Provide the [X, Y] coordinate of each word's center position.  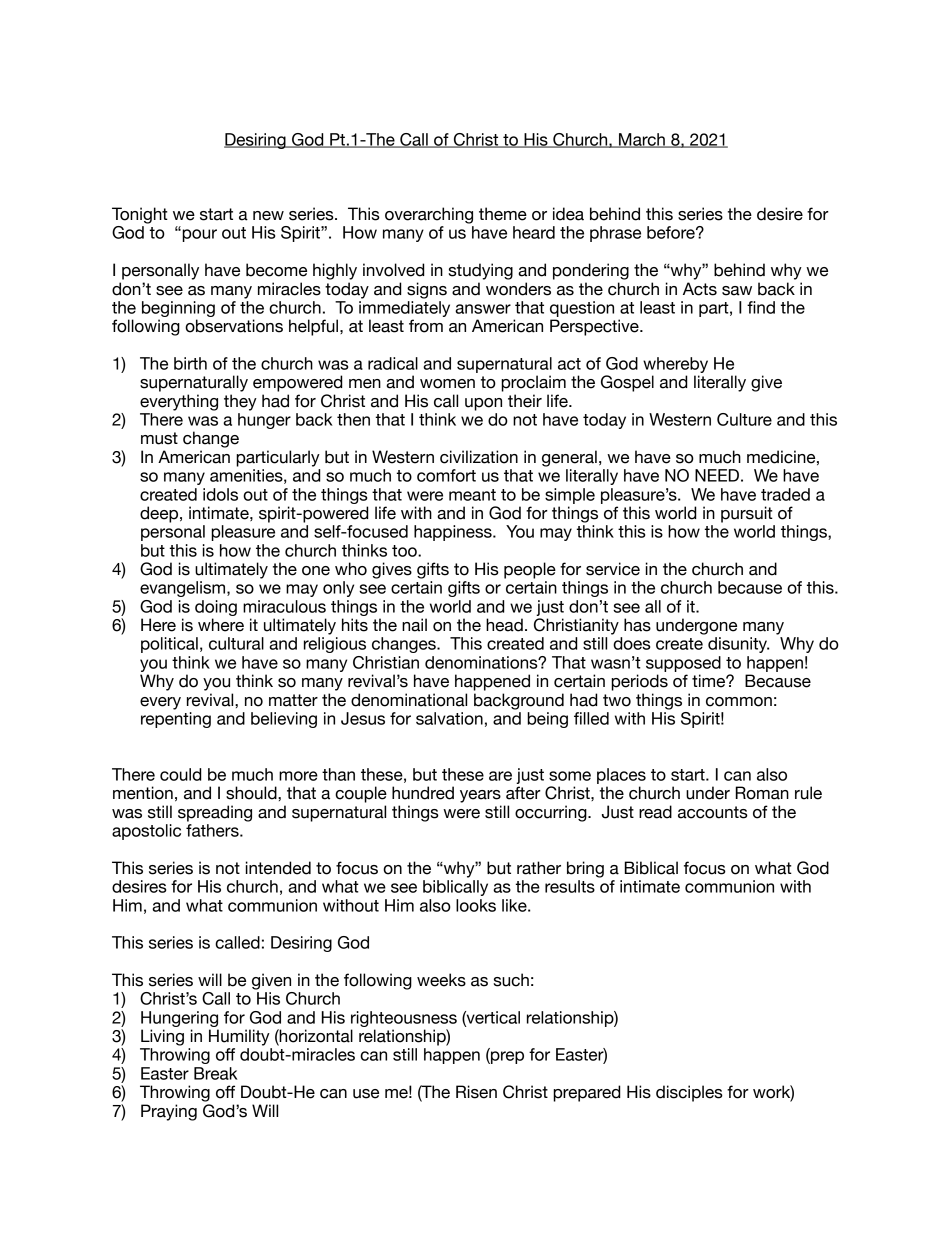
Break [216, 1073]
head [504, 625]
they [240, 402]
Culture [744, 419]
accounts [713, 812]
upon [483, 404]
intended [278, 868]
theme [503, 214]
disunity [738, 645]
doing [216, 608]
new [268, 216]
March [642, 140]
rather [539, 868]
